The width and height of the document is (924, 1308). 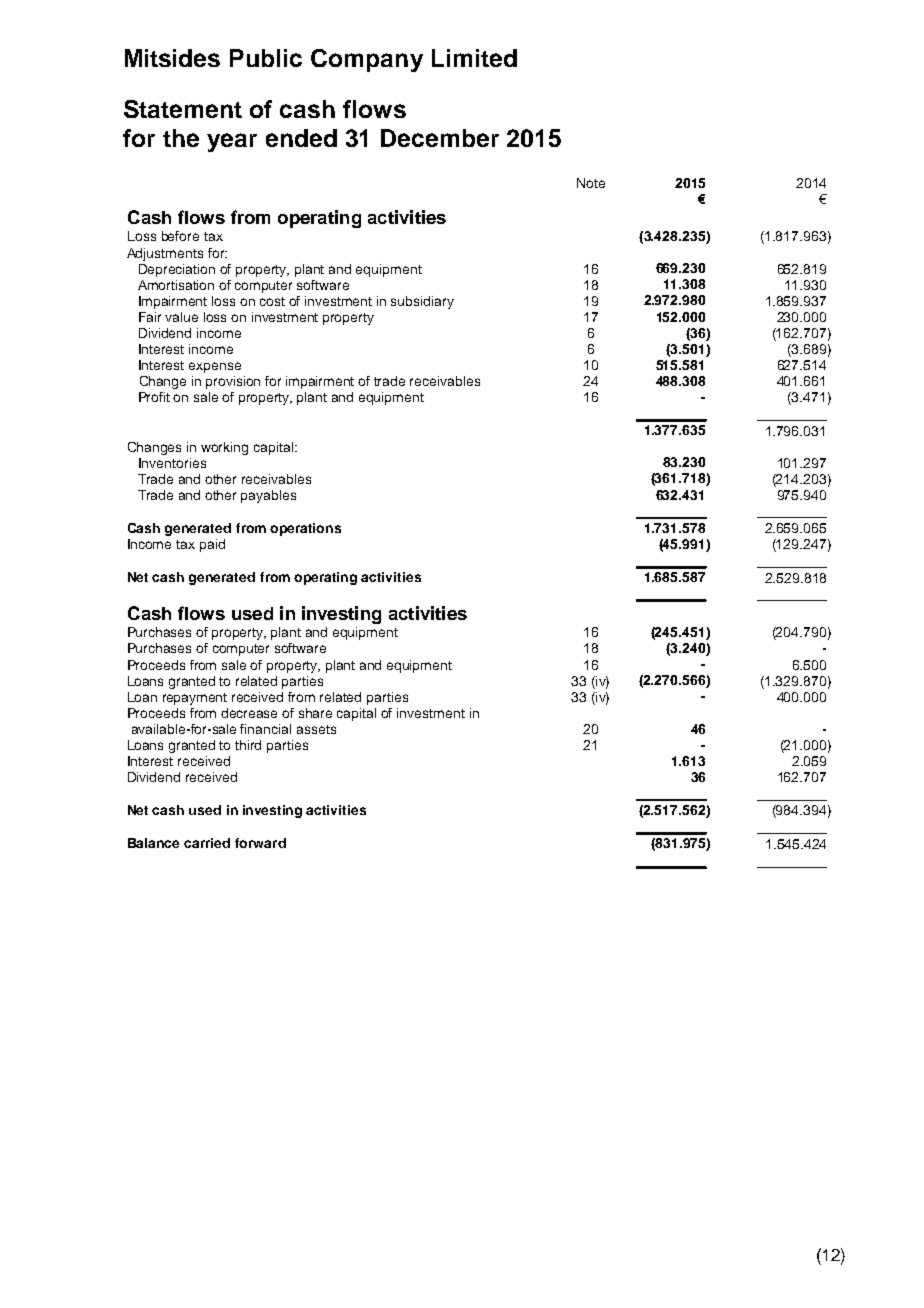 I want to click on Company, so click(x=367, y=60).
